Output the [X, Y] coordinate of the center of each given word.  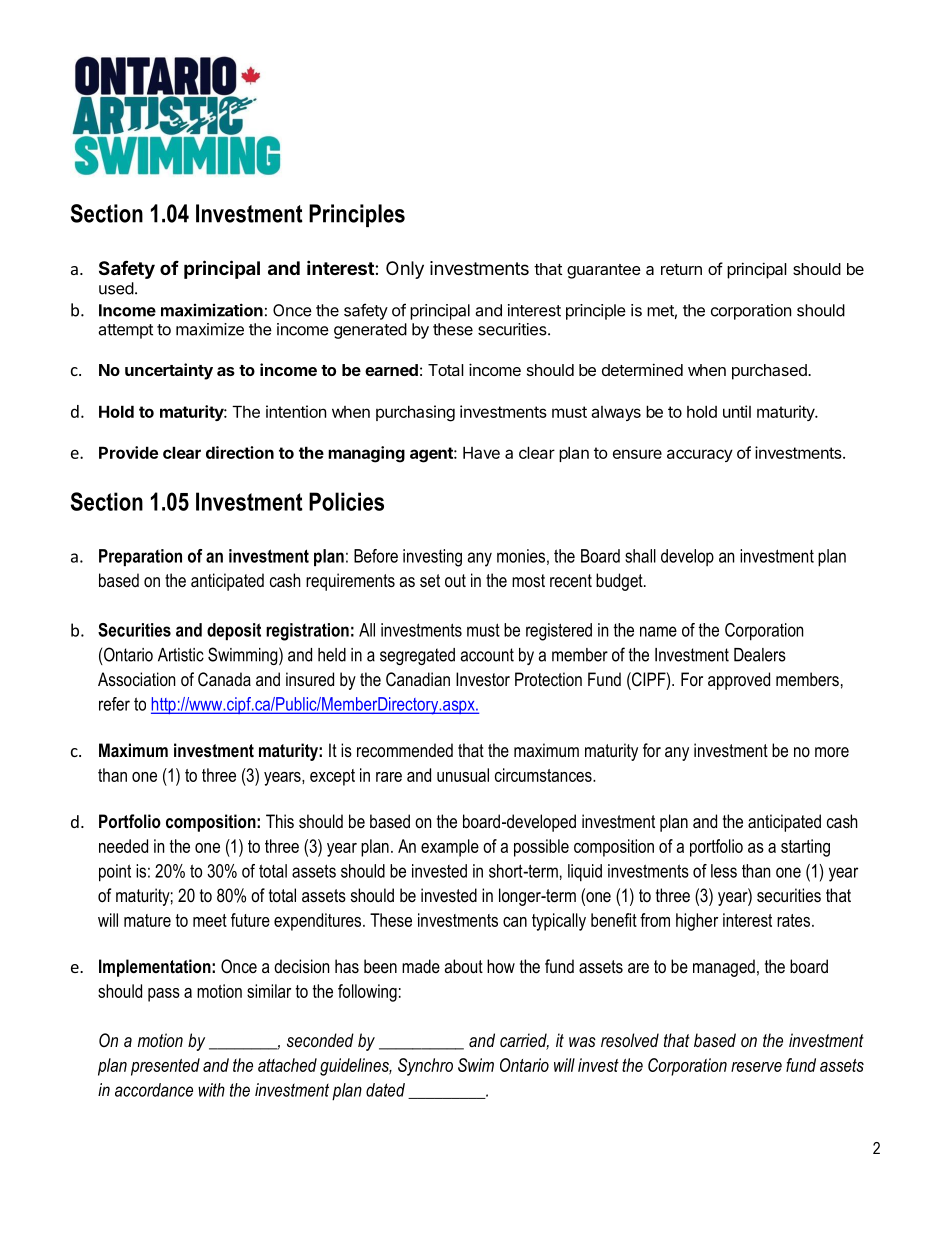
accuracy [700, 455]
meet [210, 920]
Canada [224, 679]
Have [481, 452]
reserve [756, 1067]
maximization [212, 310]
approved [739, 681]
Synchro [425, 1067]
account [487, 655]
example [450, 848]
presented [165, 1067]
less [724, 871]
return [681, 269]
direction [240, 452]
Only [405, 270]
